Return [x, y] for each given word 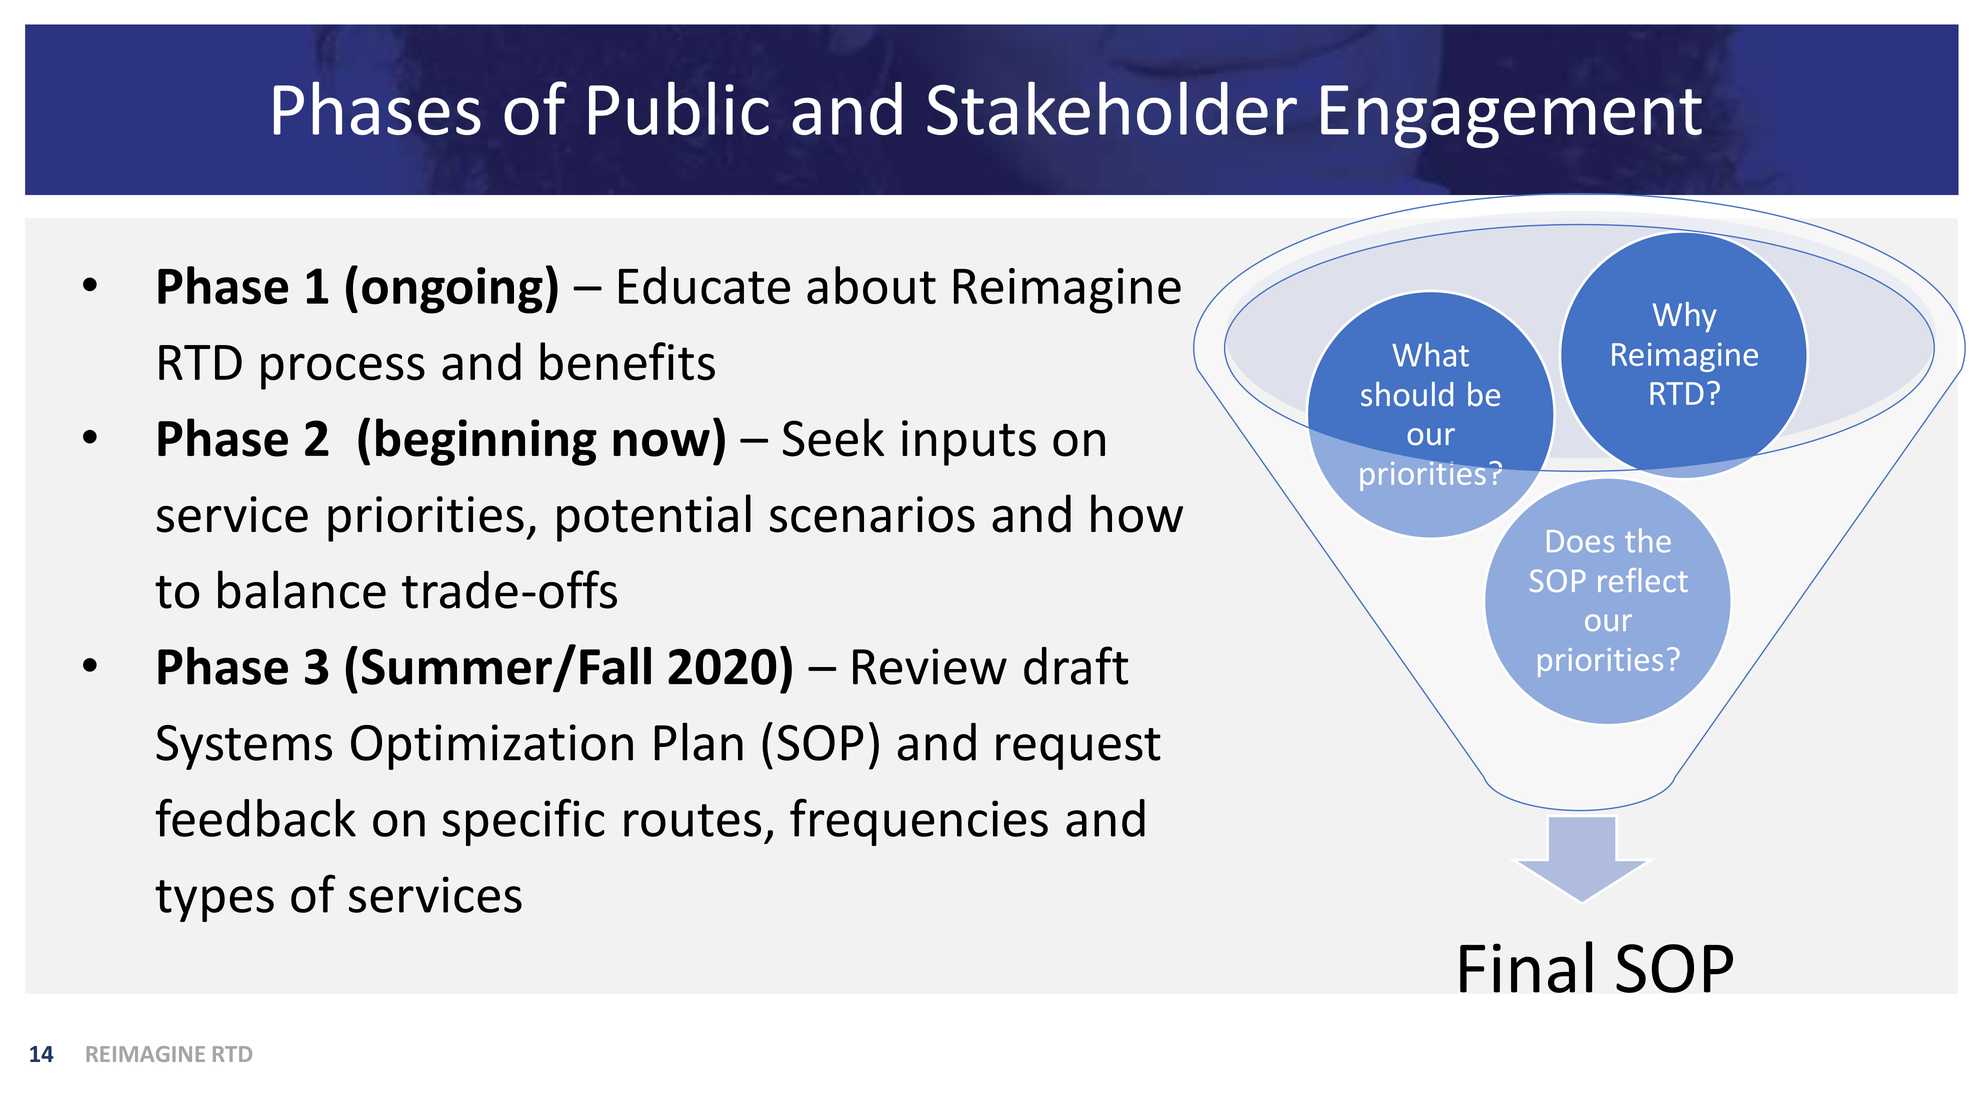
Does [1580, 541]
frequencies [919, 822]
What [1430, 354]
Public [679, 108]
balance [302, 589]
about [871, 285]
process [343, 371]
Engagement [1511, 117]
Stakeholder [1112, 108]
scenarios [872, 514]
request [1078, 749]
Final [1526, 967]
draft [1076, 665]
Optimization [492, 747]
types [214, 901]
